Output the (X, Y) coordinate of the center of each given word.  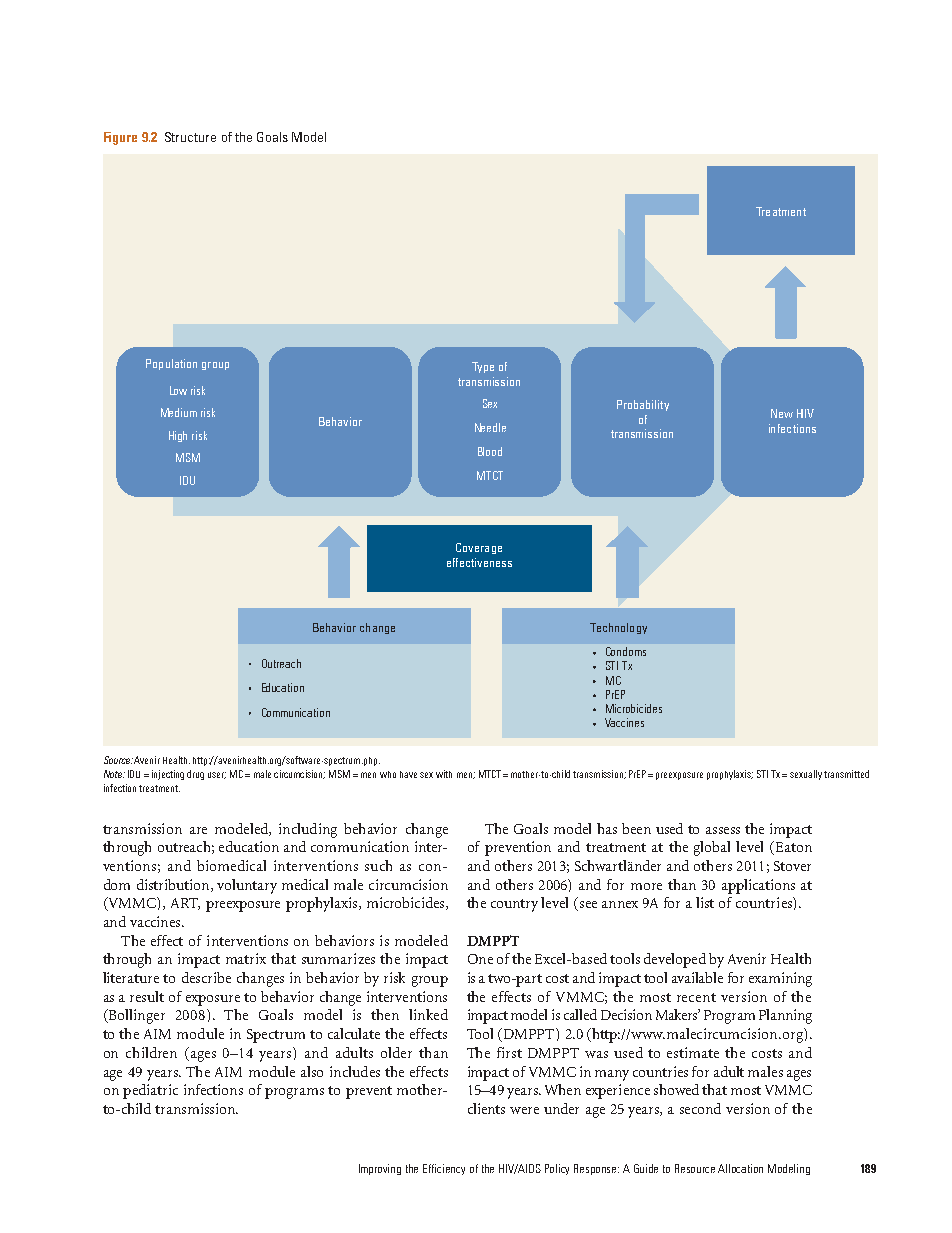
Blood (490, 451)
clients (486, 1108)
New (782, 413)
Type (483, 367)
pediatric (150, 1091)
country (514, 905)
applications (758, 886)
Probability (643, 405)
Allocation (740, 1168)
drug (195, 775)
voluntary (247, 886)
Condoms (626, 651)
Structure (190, 137)
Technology (618, 628)
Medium (179, 412)
